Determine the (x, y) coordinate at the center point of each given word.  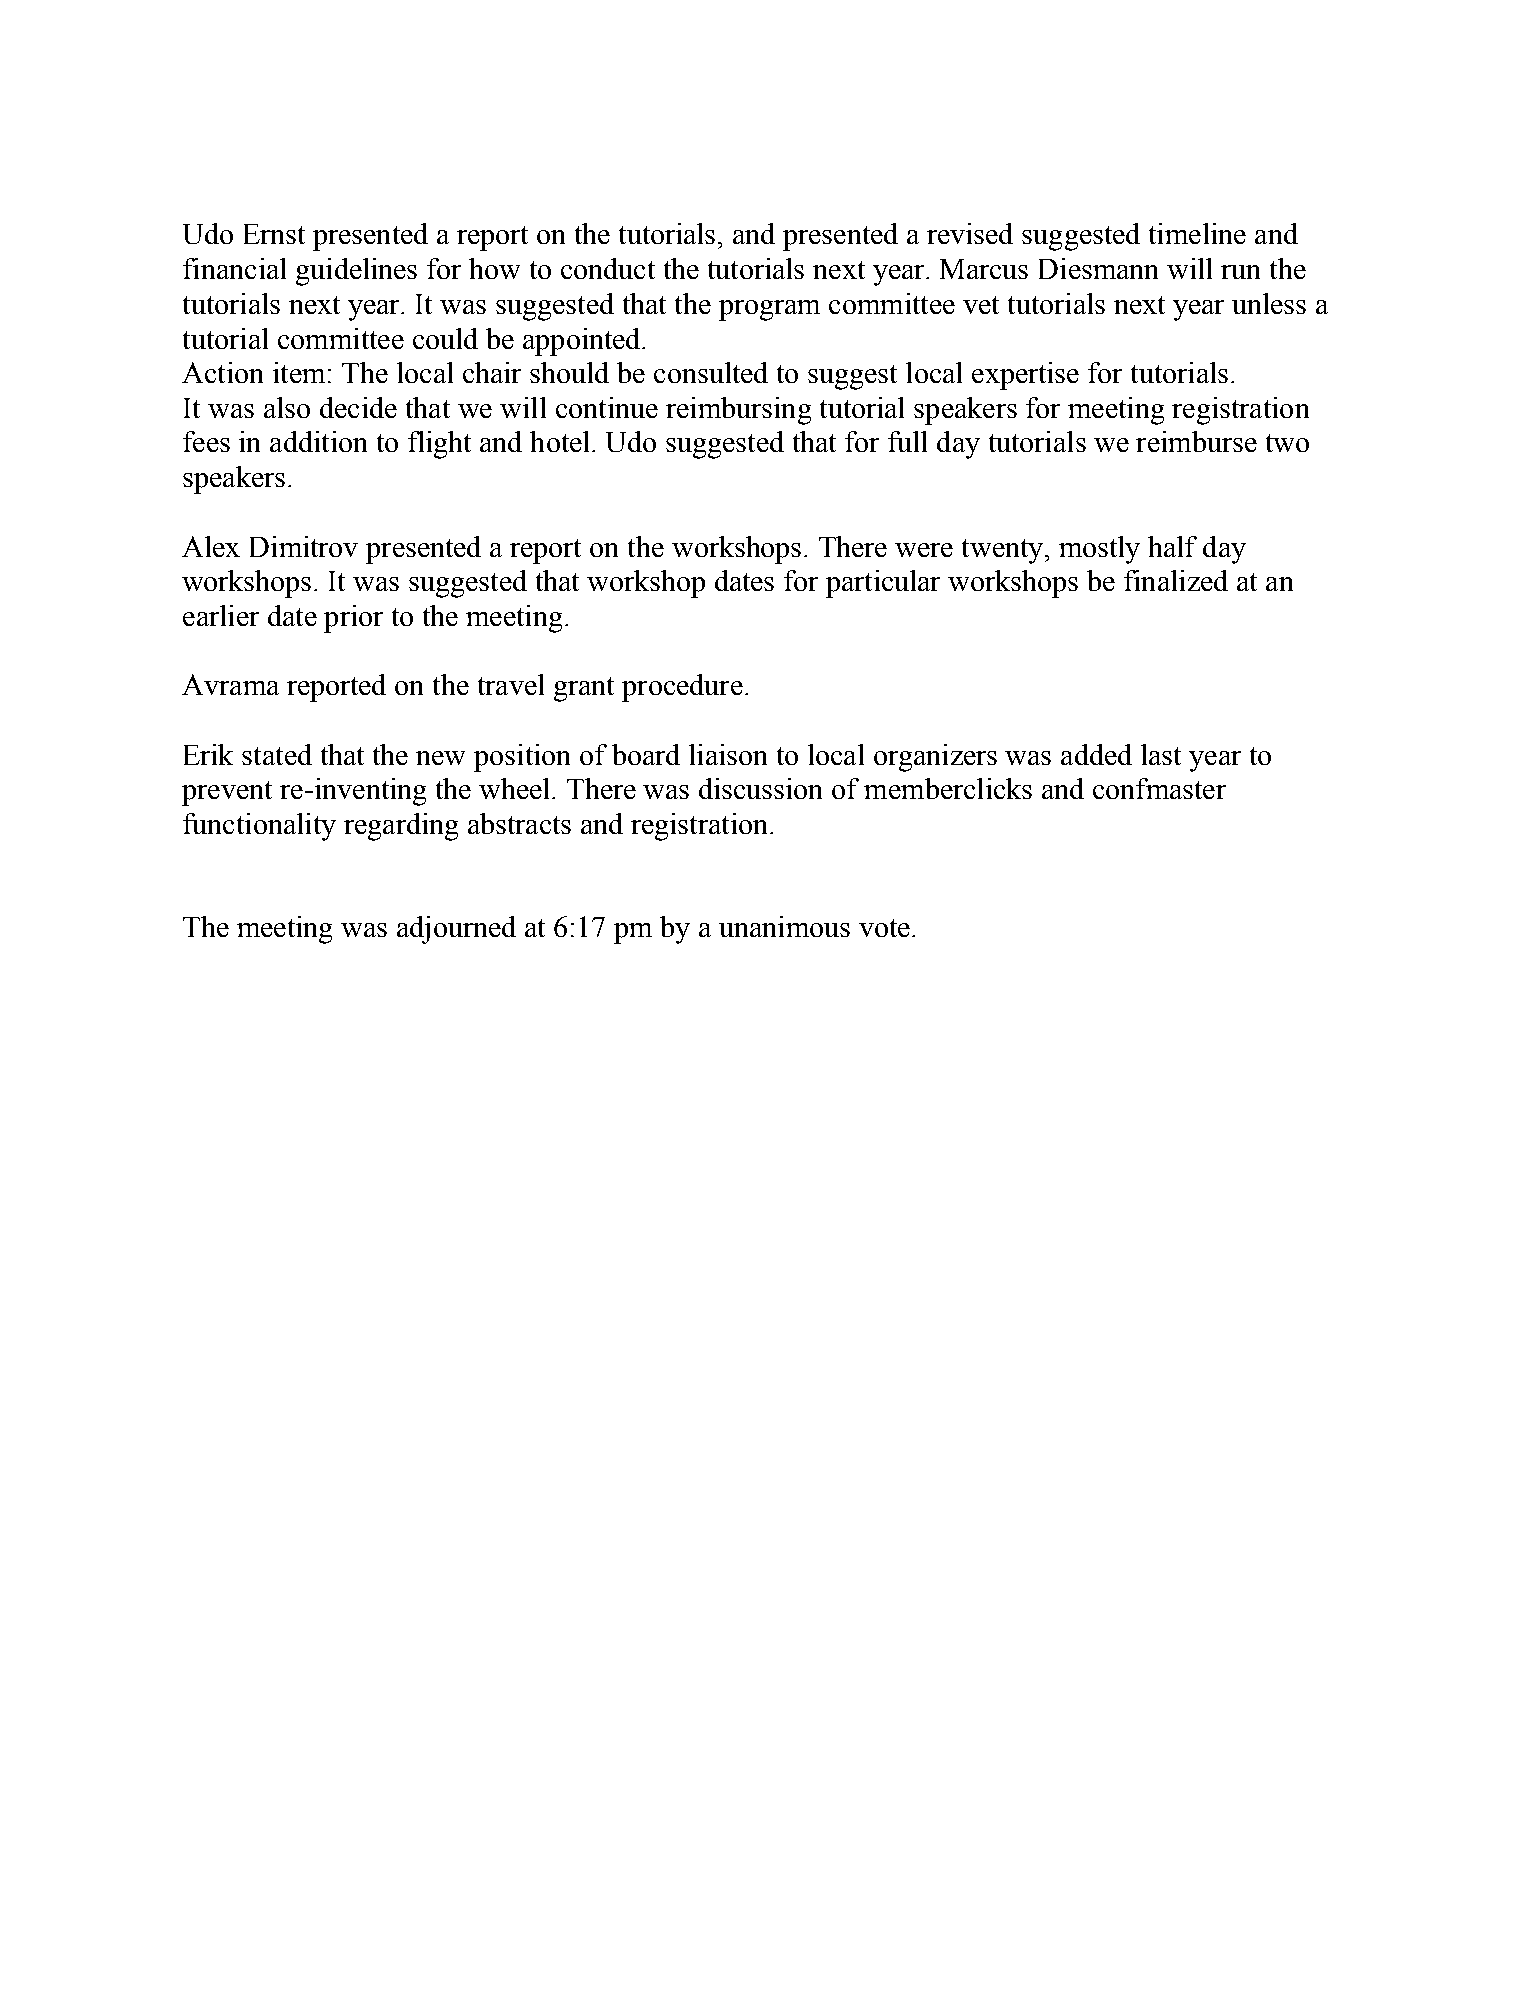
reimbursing (738, 411)
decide (358, 407)
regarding (401, 827)
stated (277, 754)
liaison (728, 754)
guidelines (356, 272)
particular (883, 584)
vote (884, 928)
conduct (608, 268)
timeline (1197, 233)
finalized (1176, 580)
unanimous (784, 926)
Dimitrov (304, 546)
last (1161, 754)
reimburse (1196, 441)
